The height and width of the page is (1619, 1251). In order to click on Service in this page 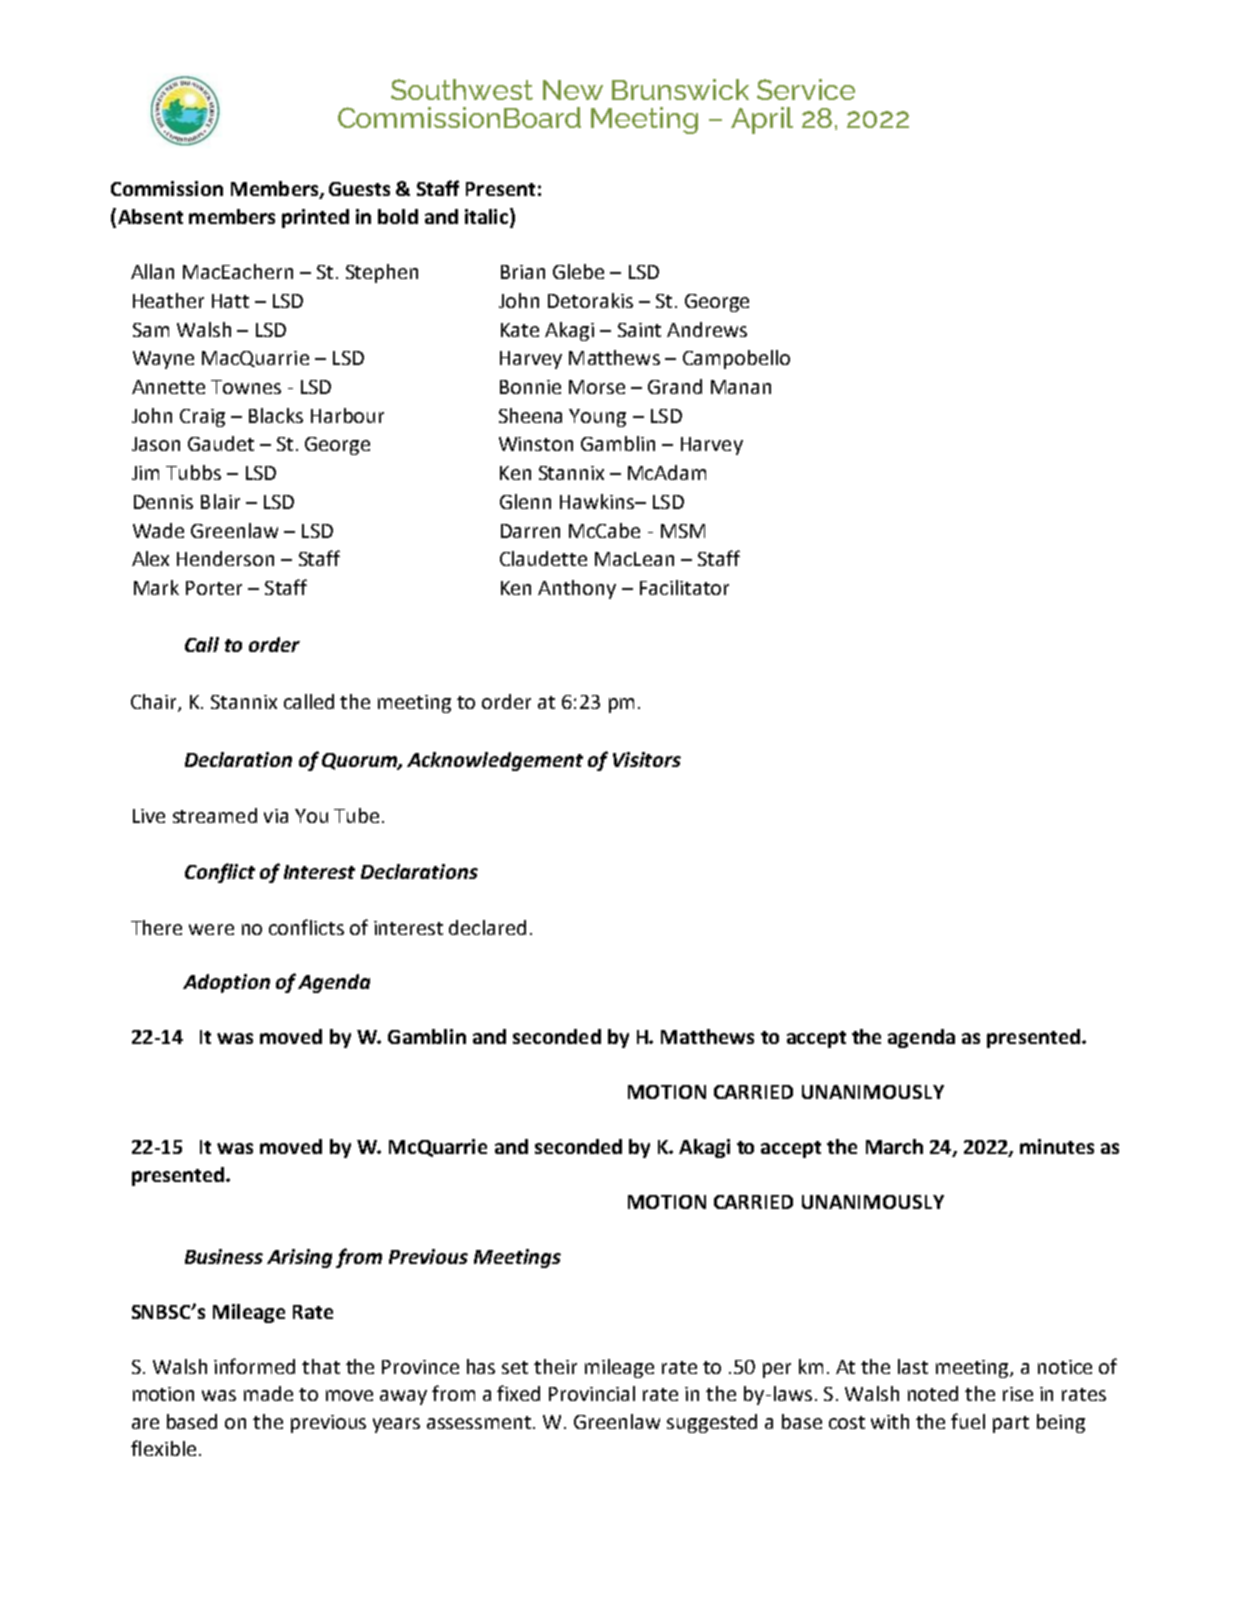, I will do `click(806, 89)`.
